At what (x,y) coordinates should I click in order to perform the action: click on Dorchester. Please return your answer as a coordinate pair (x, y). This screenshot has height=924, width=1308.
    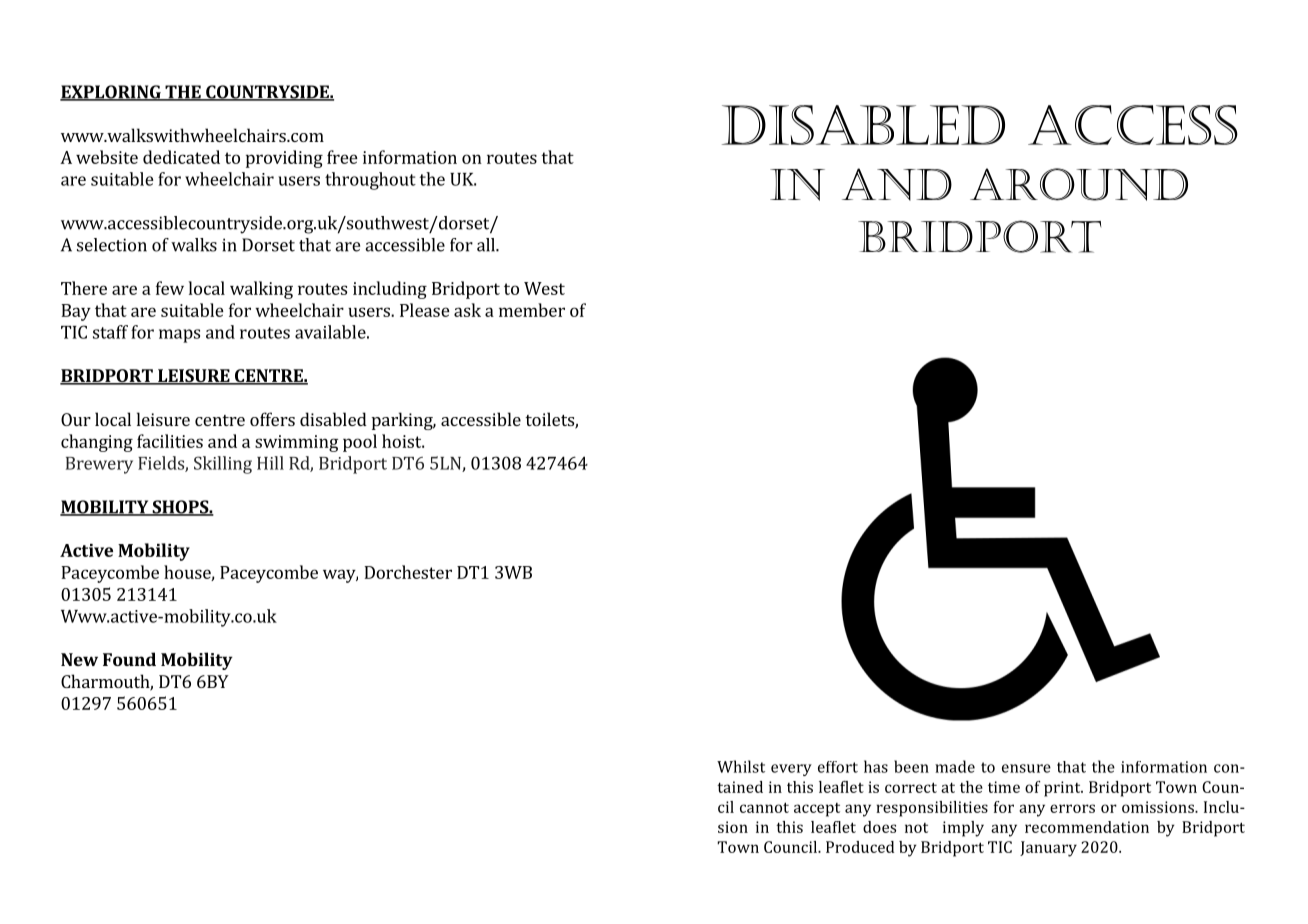
    Looking at the image, I should click on (408, 572).
